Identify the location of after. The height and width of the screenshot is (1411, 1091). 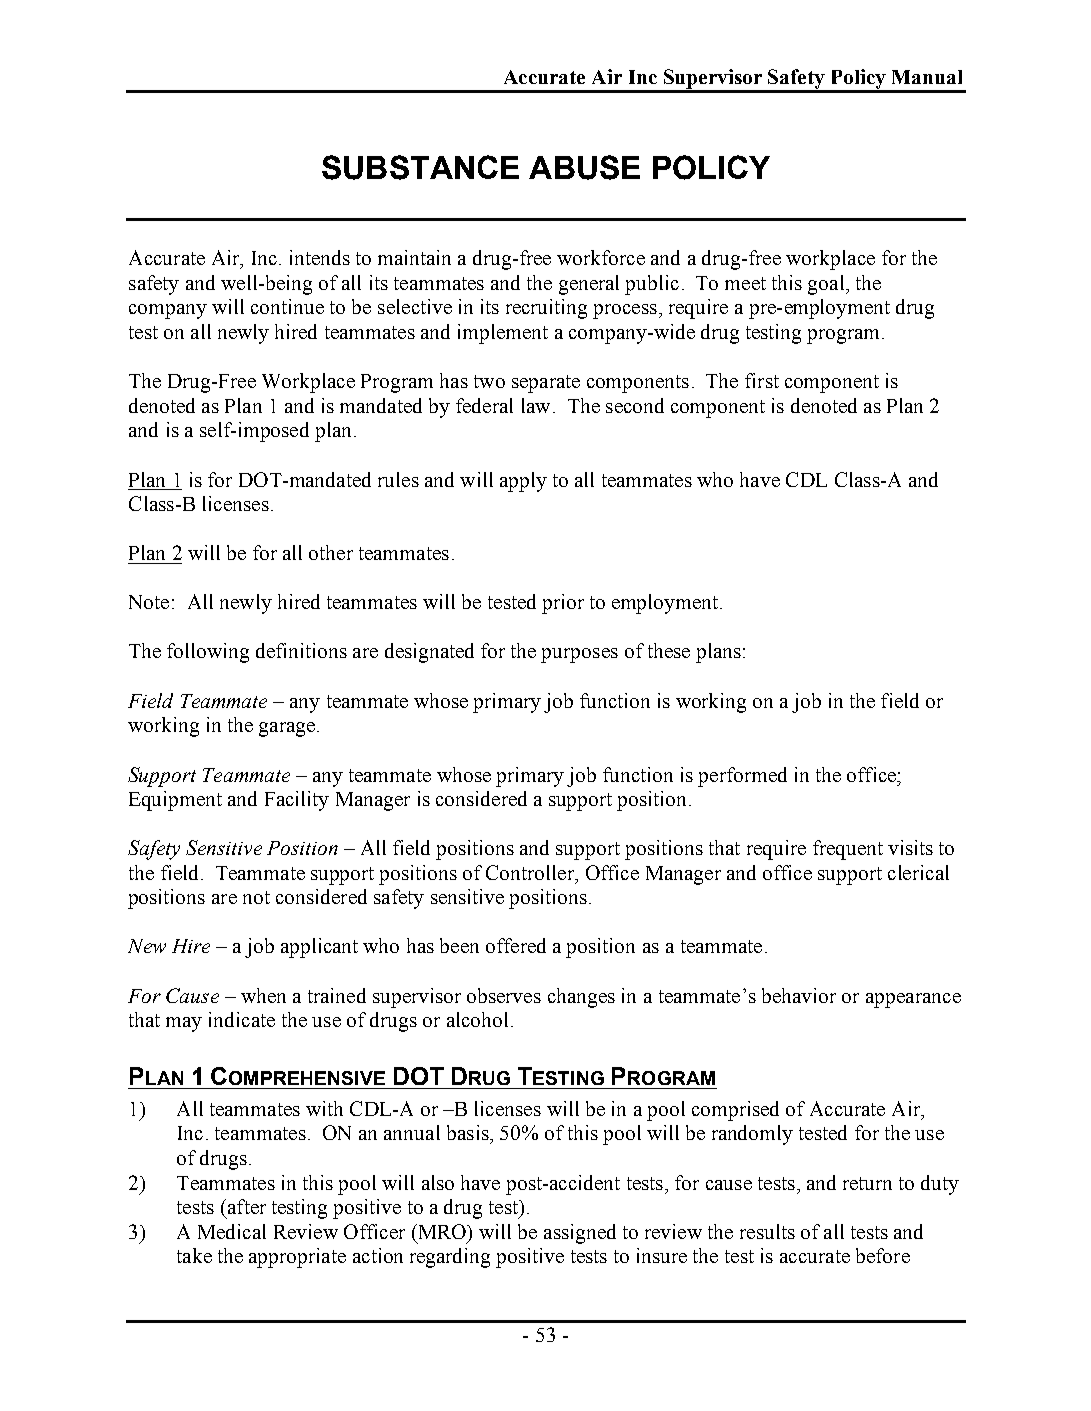
(245, 1206).
